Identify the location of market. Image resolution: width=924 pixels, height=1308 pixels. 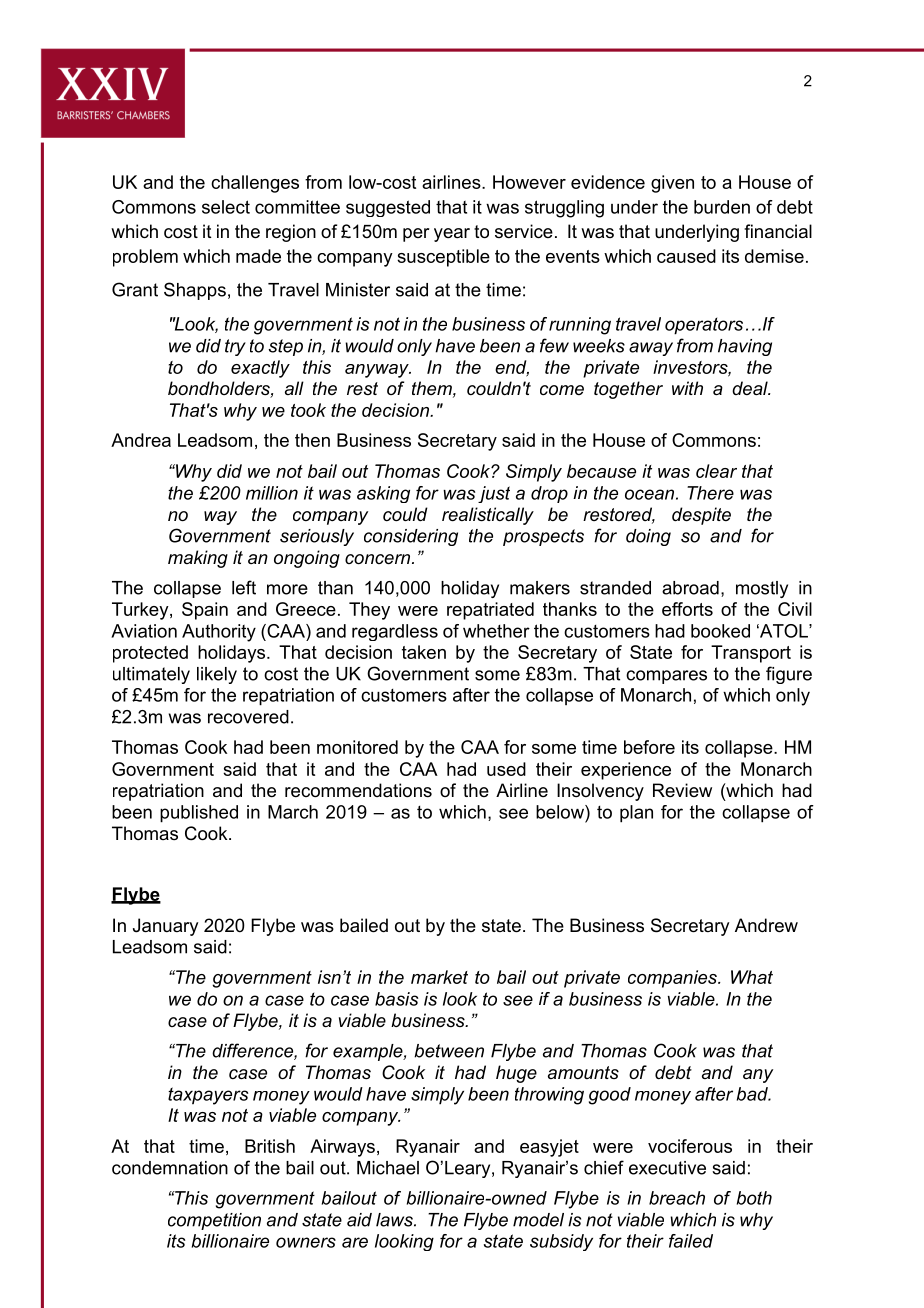
(439, 977).
